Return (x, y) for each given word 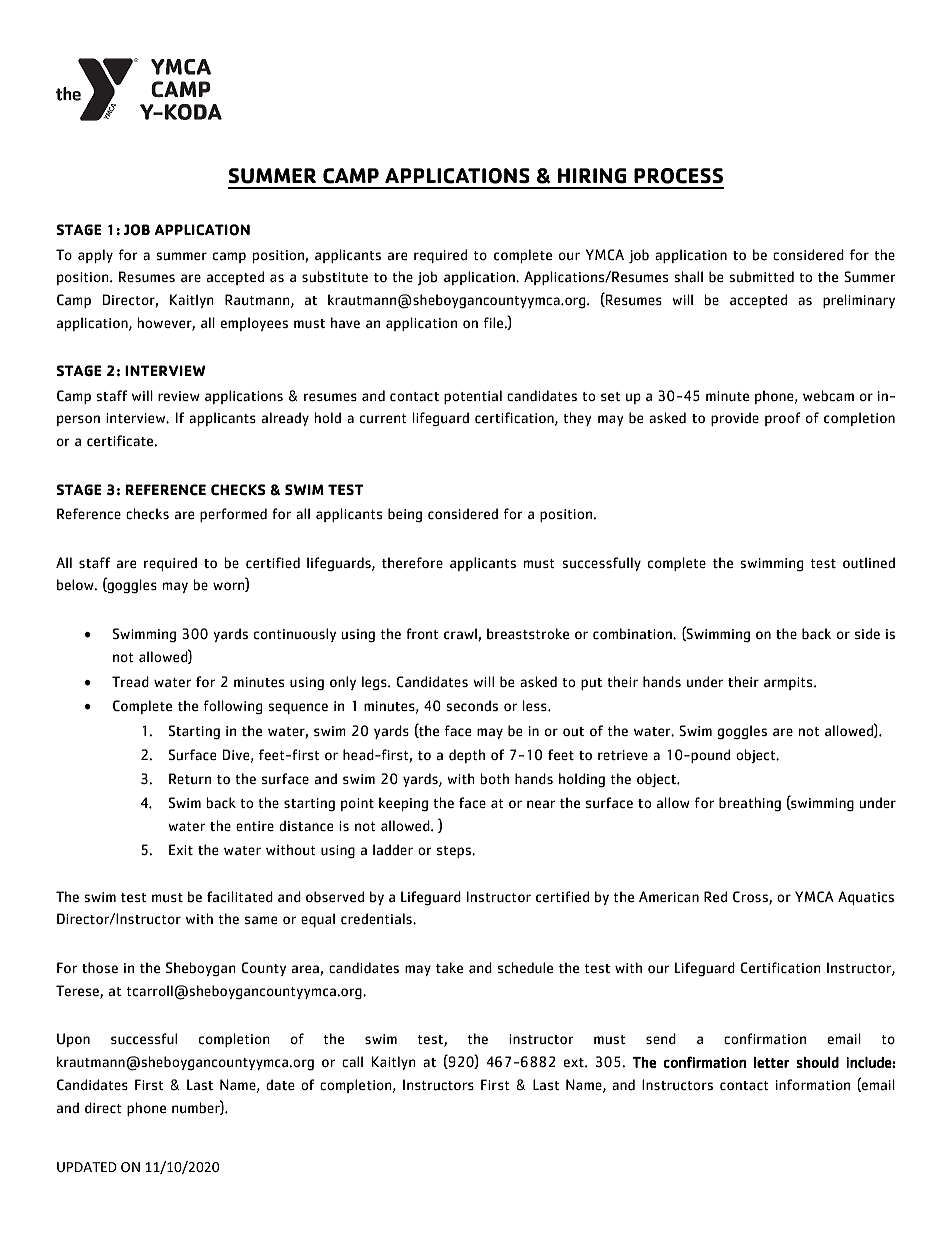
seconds (472, 706)
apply (95, 256)
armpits (789, 683)
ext (575, 1062)
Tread (130, 682)
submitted (761, 277)
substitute (335, 277)
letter (771, 1062)
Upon (73, 1040)
